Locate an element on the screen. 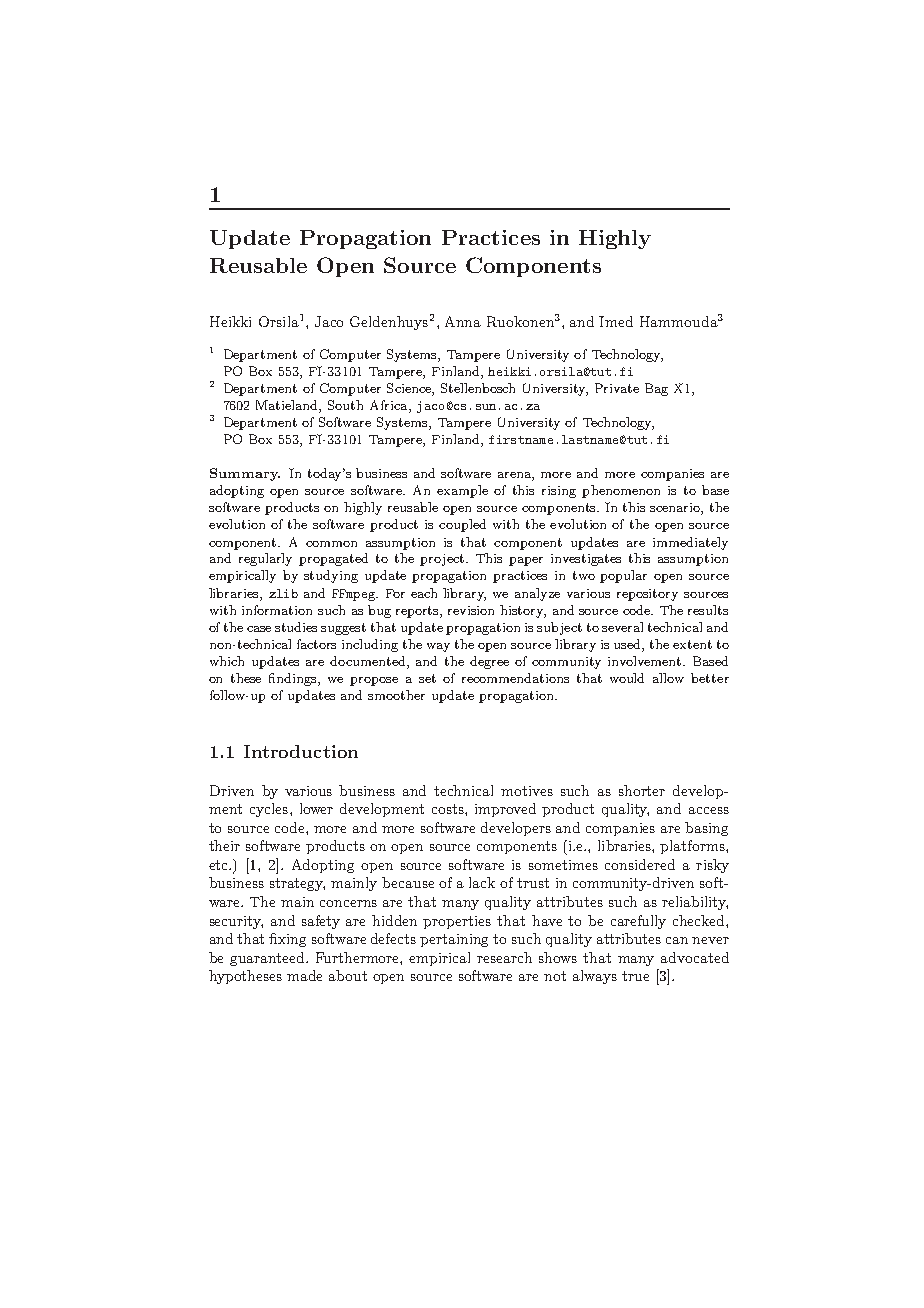 The image size is (924, 1308). Bag is located at coordinates (656, 389).
